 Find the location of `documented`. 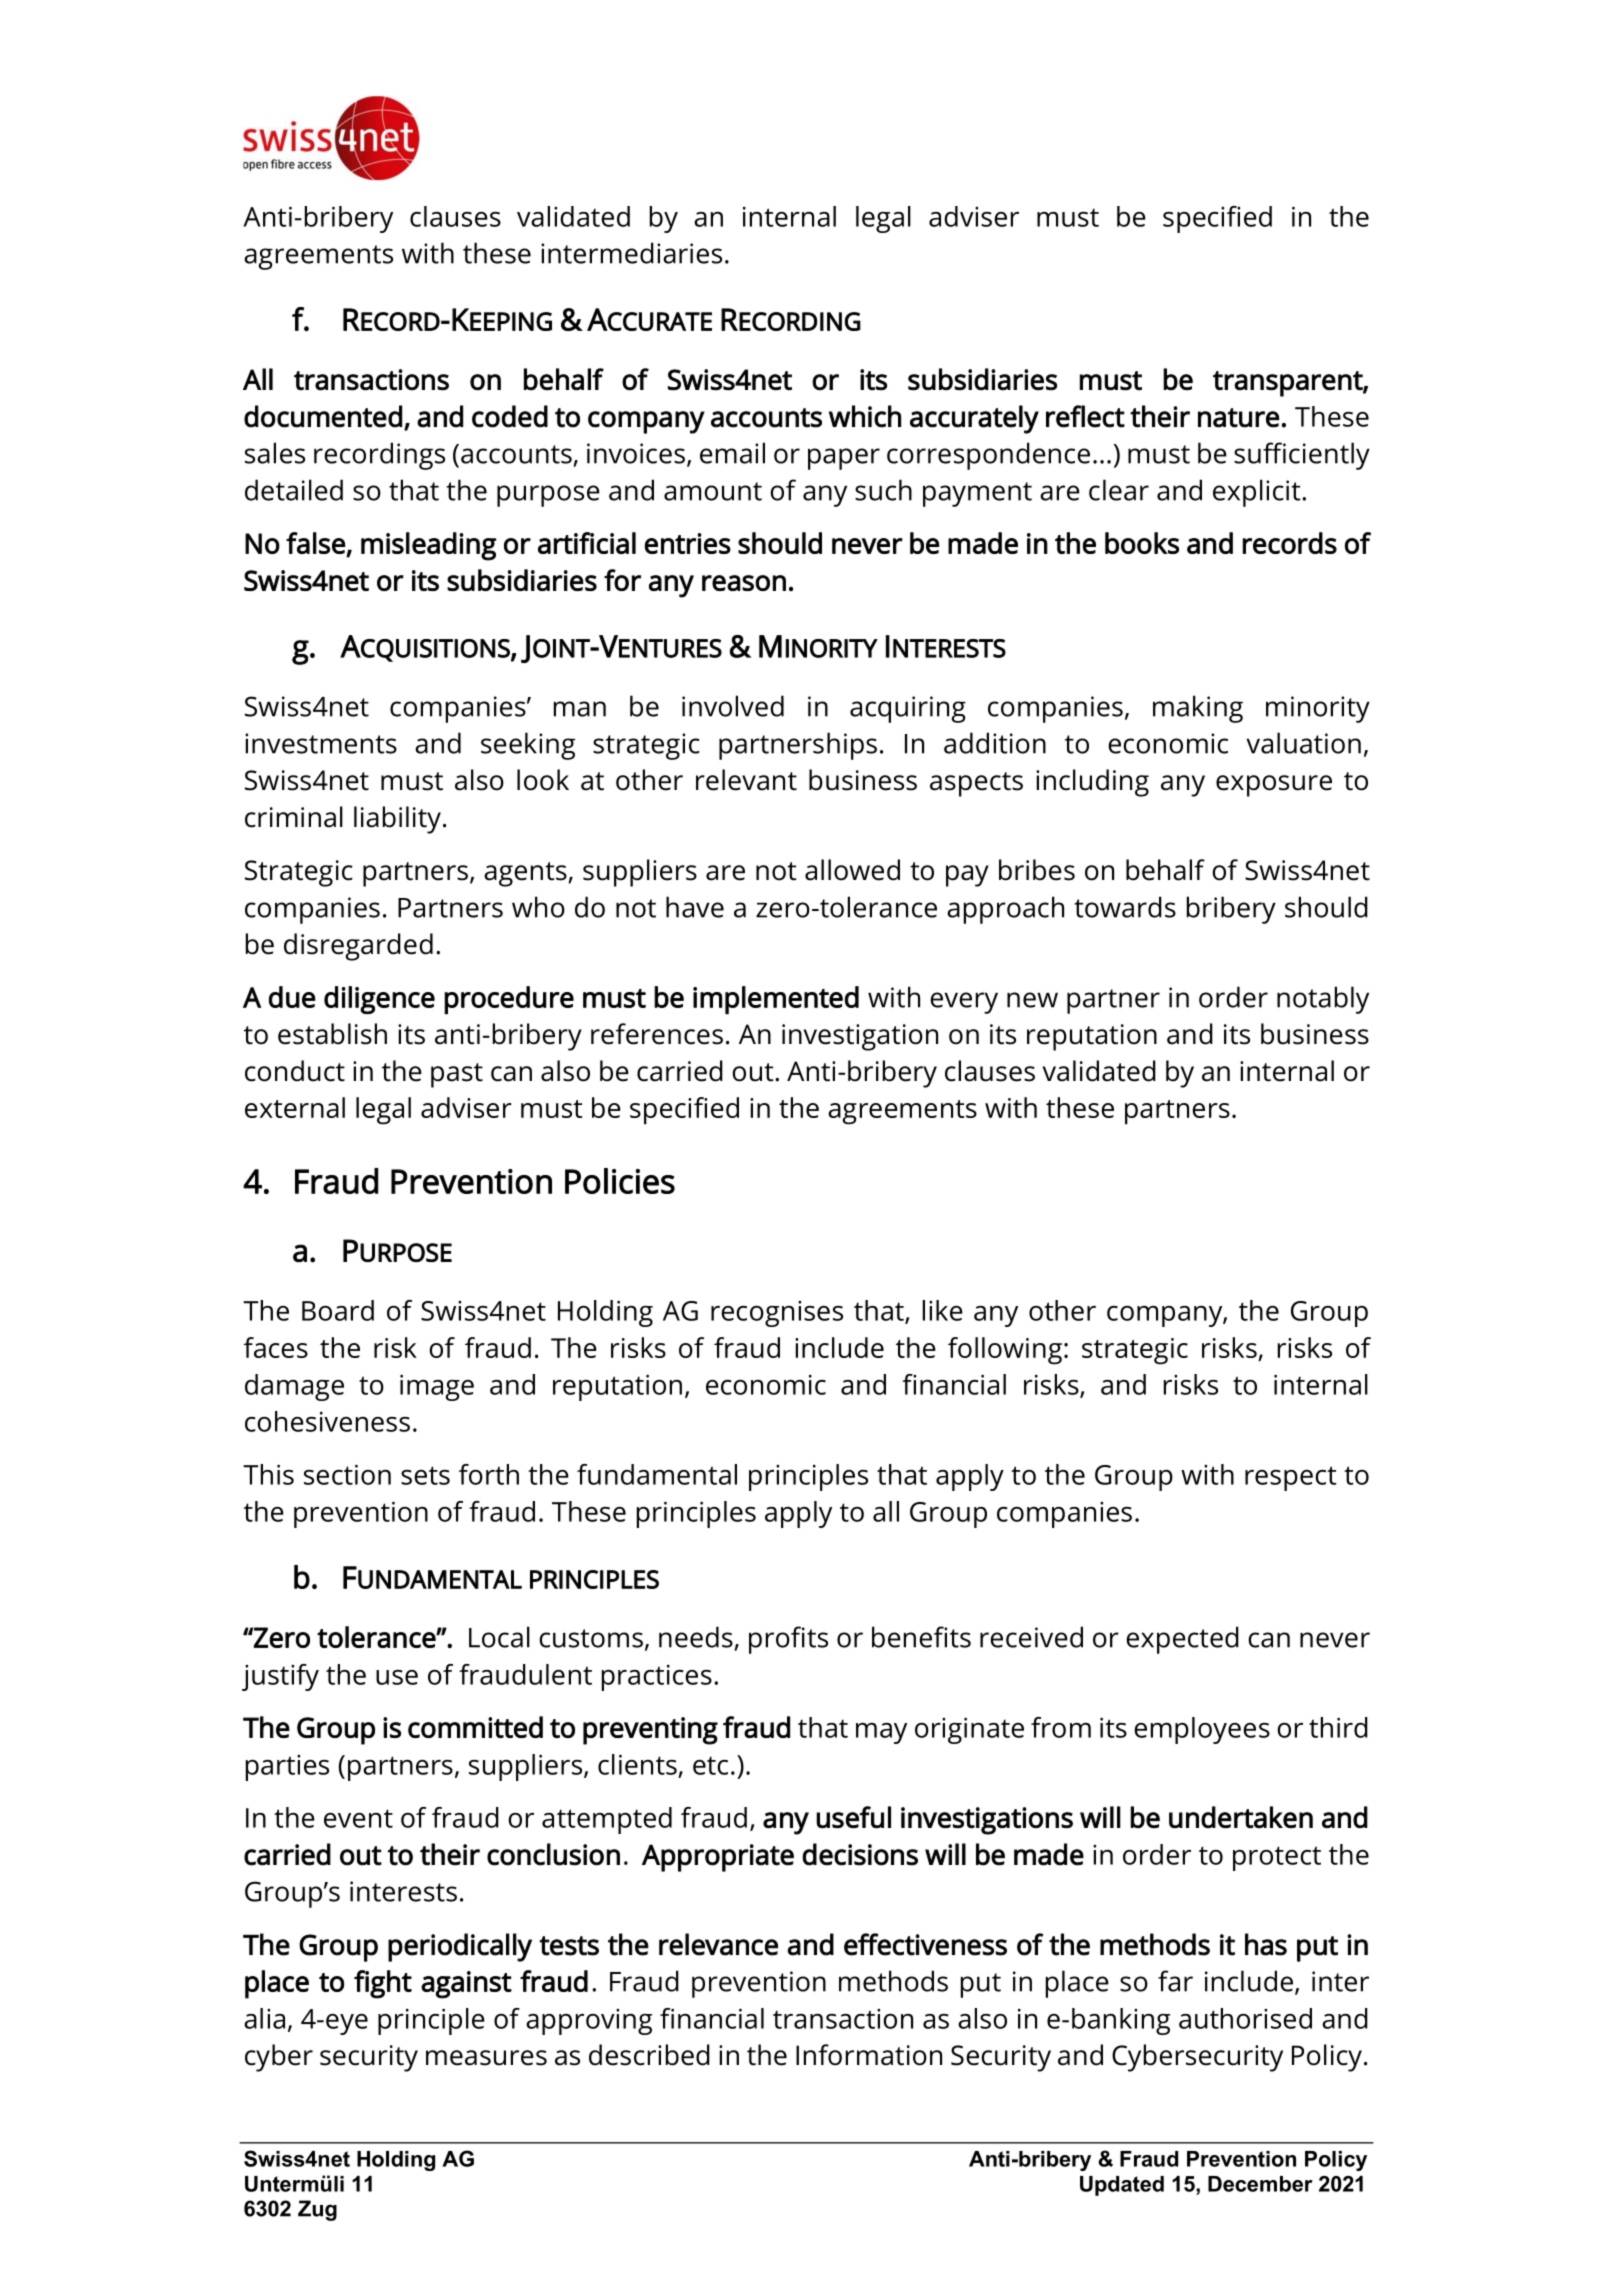

documented is located at coordinates (323, 416).
